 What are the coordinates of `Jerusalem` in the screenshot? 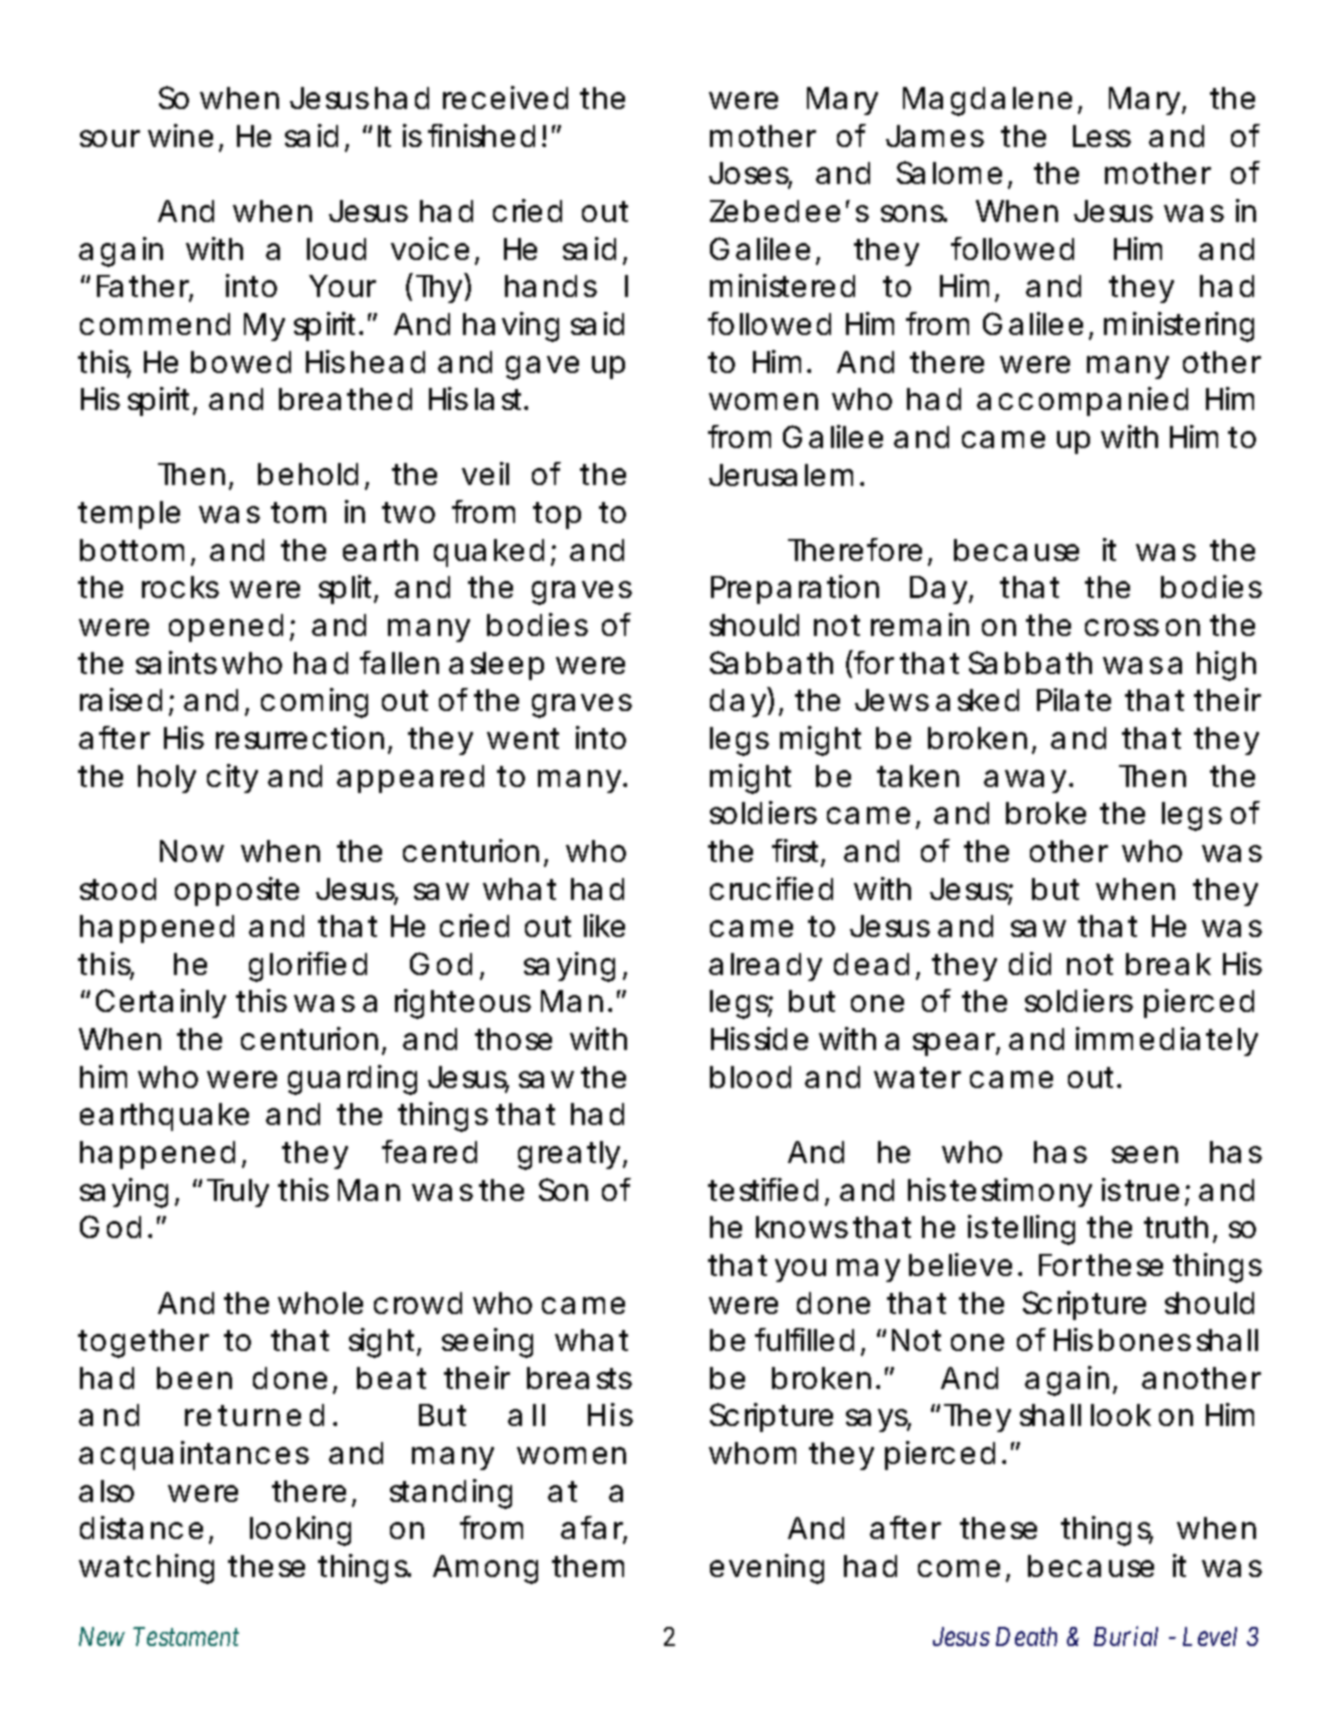 It's located at (781, 475).
